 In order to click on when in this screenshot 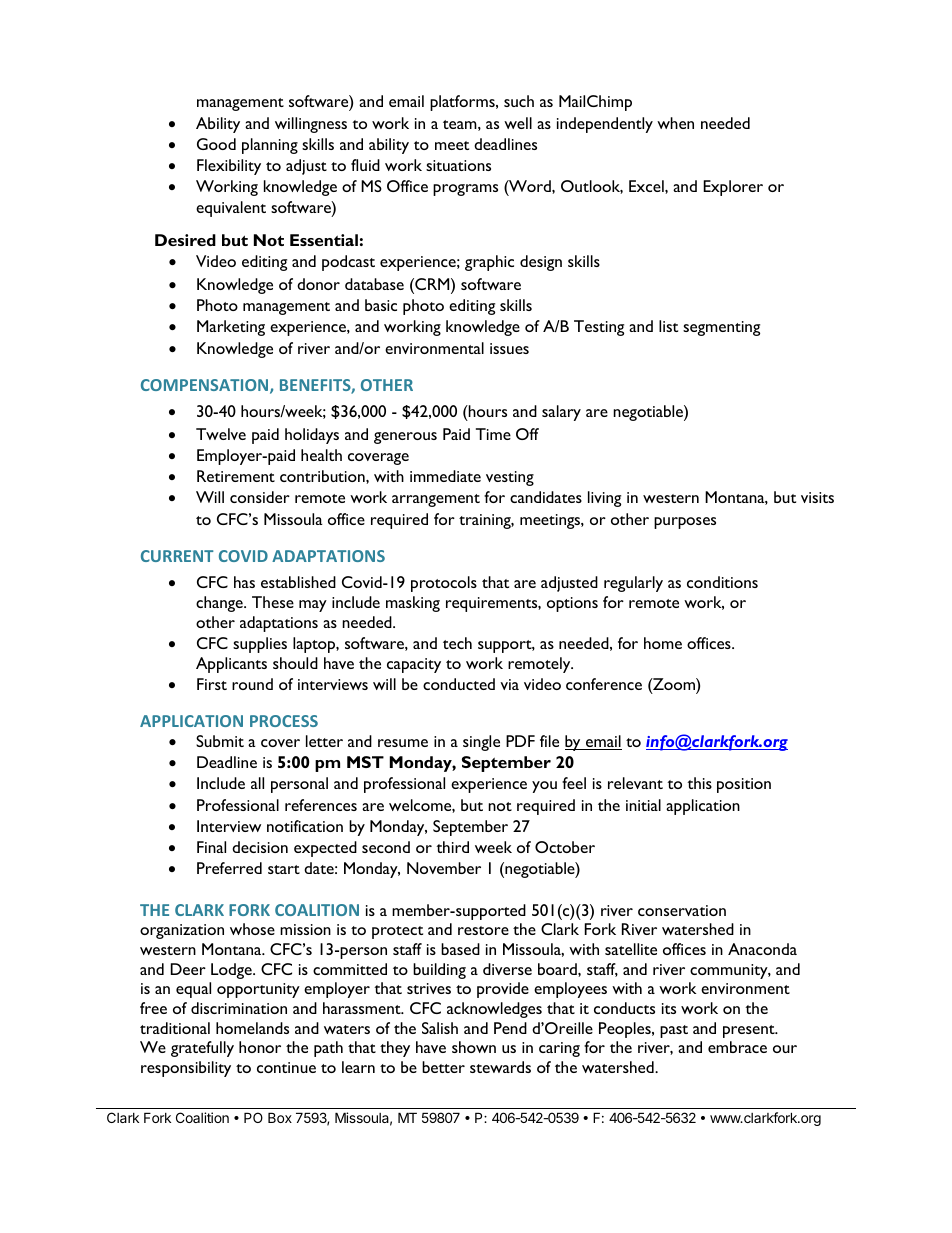, I will do `click(675, 123)`.
